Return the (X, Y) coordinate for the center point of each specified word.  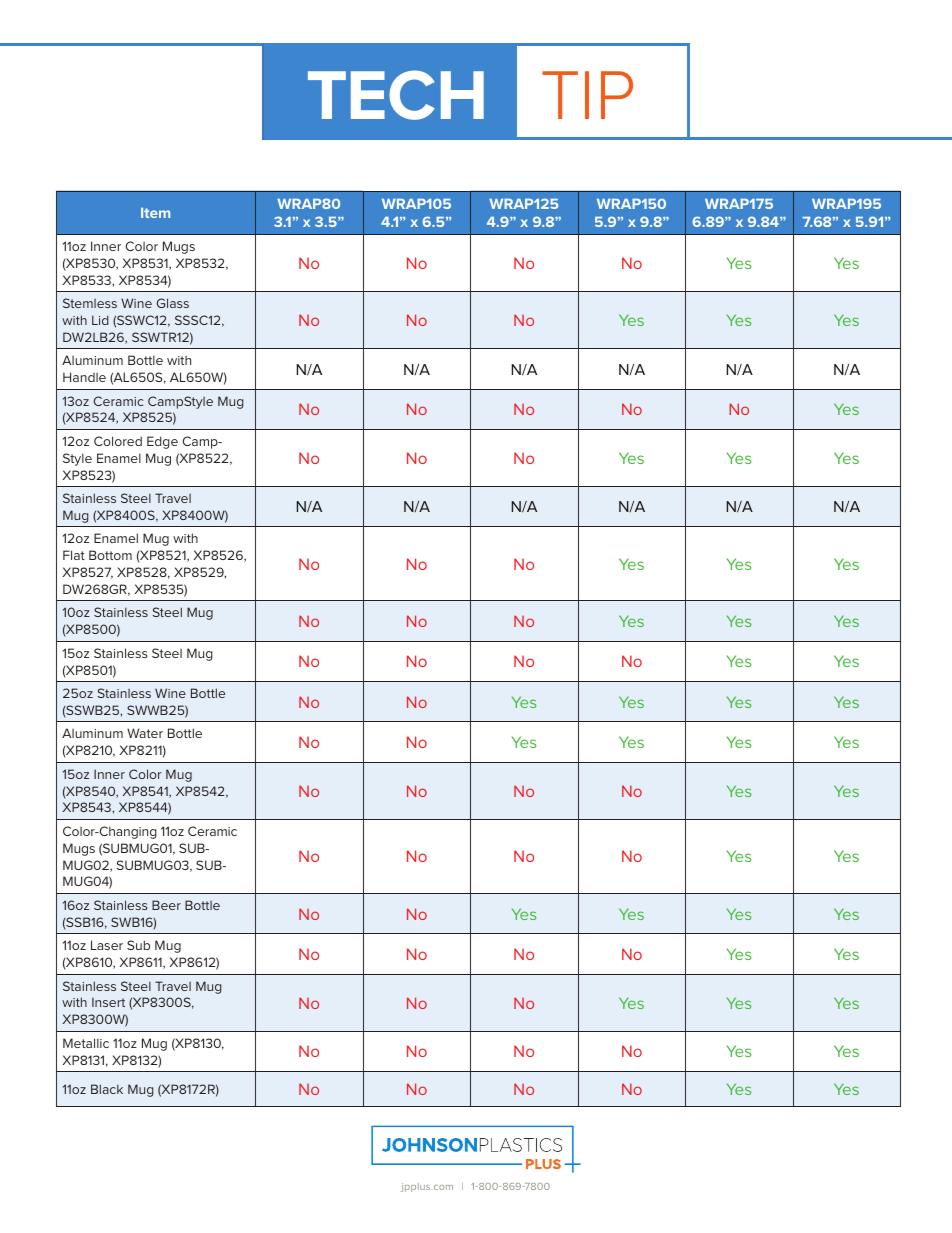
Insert (108, 1002)
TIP (587, 95)
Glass (173, 303)
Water (145, 733)
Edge (162, 442)
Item (155, 213)
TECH (396, 95)
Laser (107, 945)
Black (107, 1089)
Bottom (110, 555)
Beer (166, 905)
